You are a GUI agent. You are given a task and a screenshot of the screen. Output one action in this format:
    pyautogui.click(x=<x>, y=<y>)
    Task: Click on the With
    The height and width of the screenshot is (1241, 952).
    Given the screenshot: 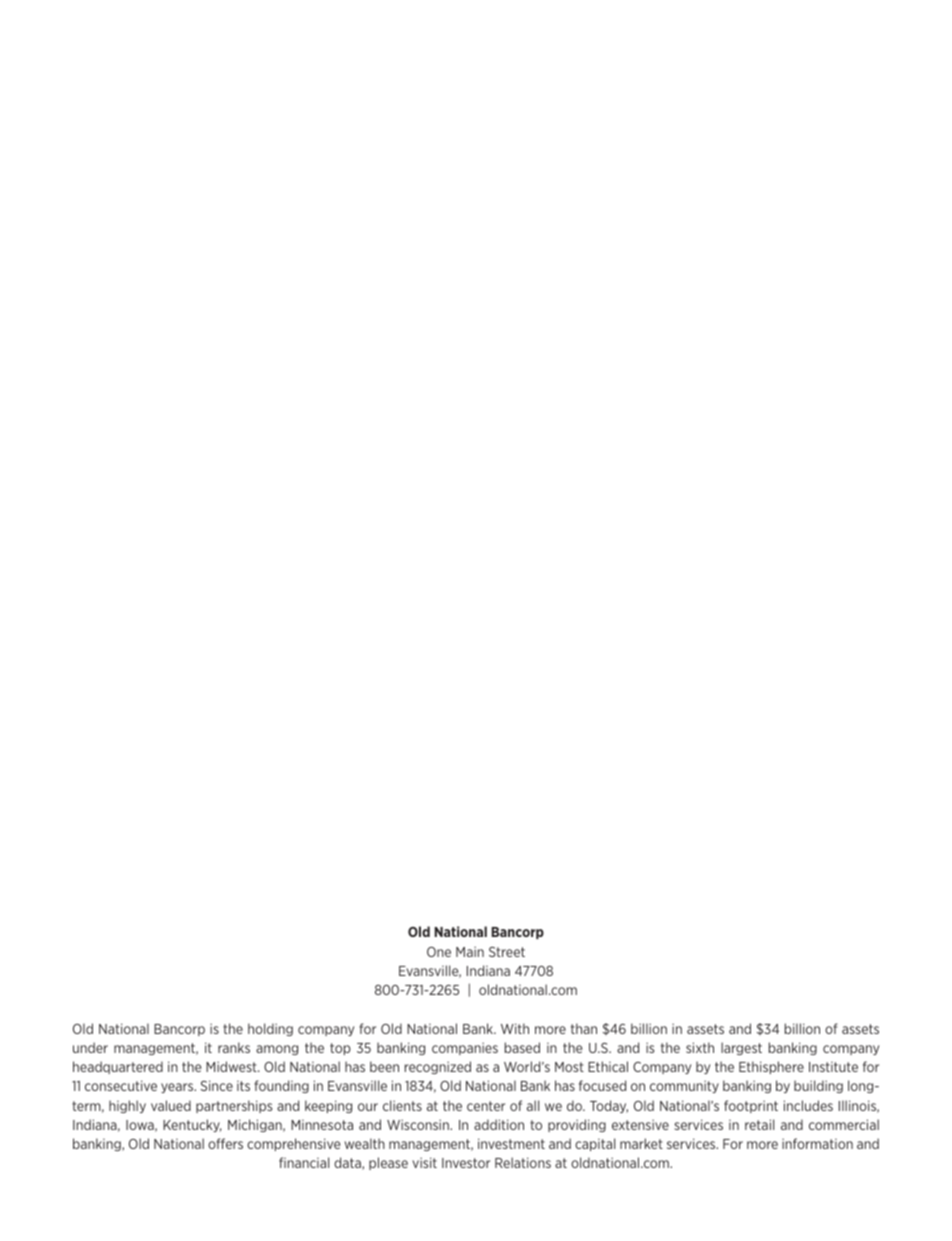 What is the action you would take?
    pyautogui.click(x=515, y=1028)
